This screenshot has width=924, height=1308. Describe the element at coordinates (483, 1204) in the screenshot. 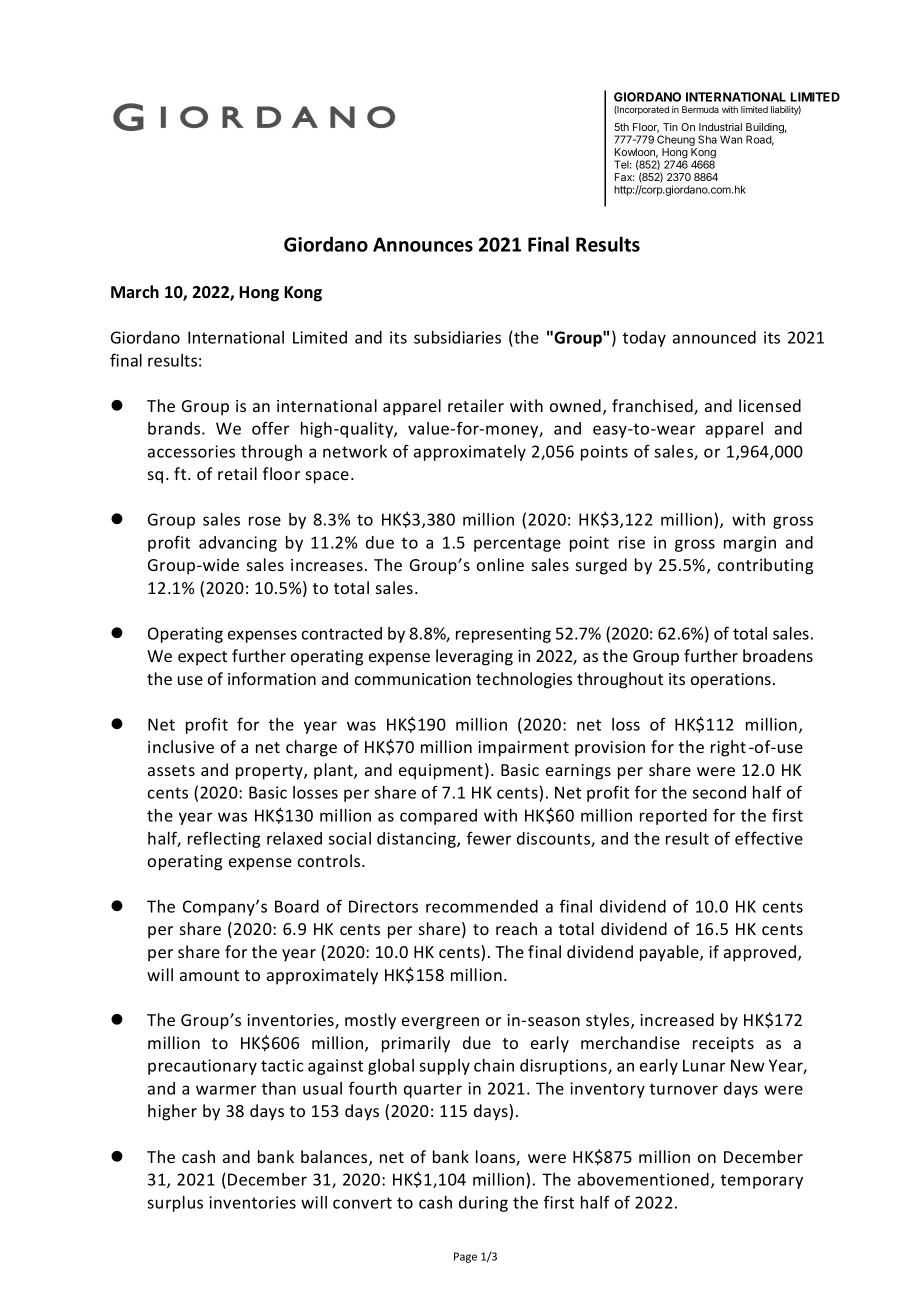

I see `during` at that location.
